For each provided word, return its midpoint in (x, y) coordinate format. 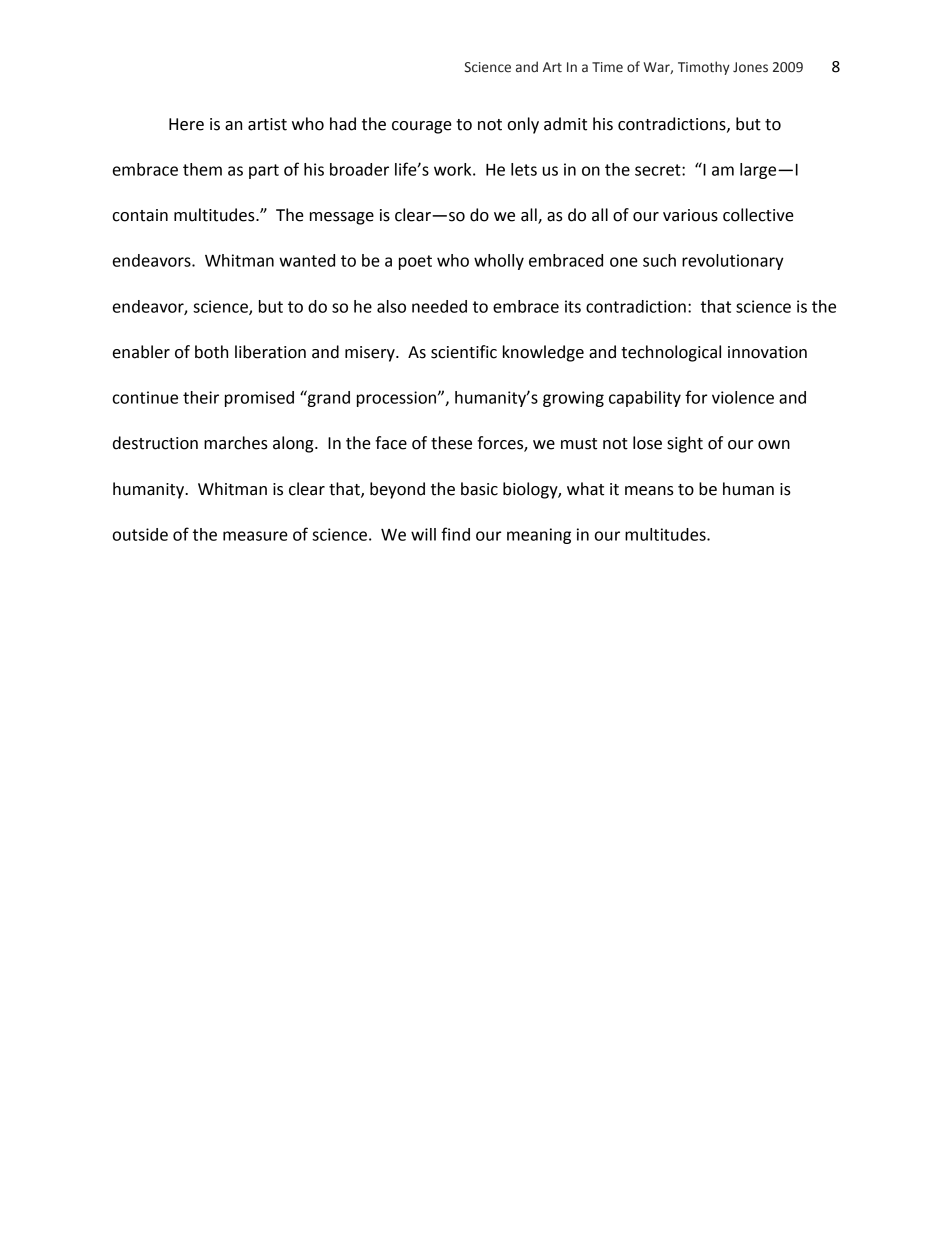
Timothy (704, 68)
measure (255, 536)
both (211, 352)
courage (422, 127)
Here (186, 124)
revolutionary (733, 262)
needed (439, 306)
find (455, 534)
